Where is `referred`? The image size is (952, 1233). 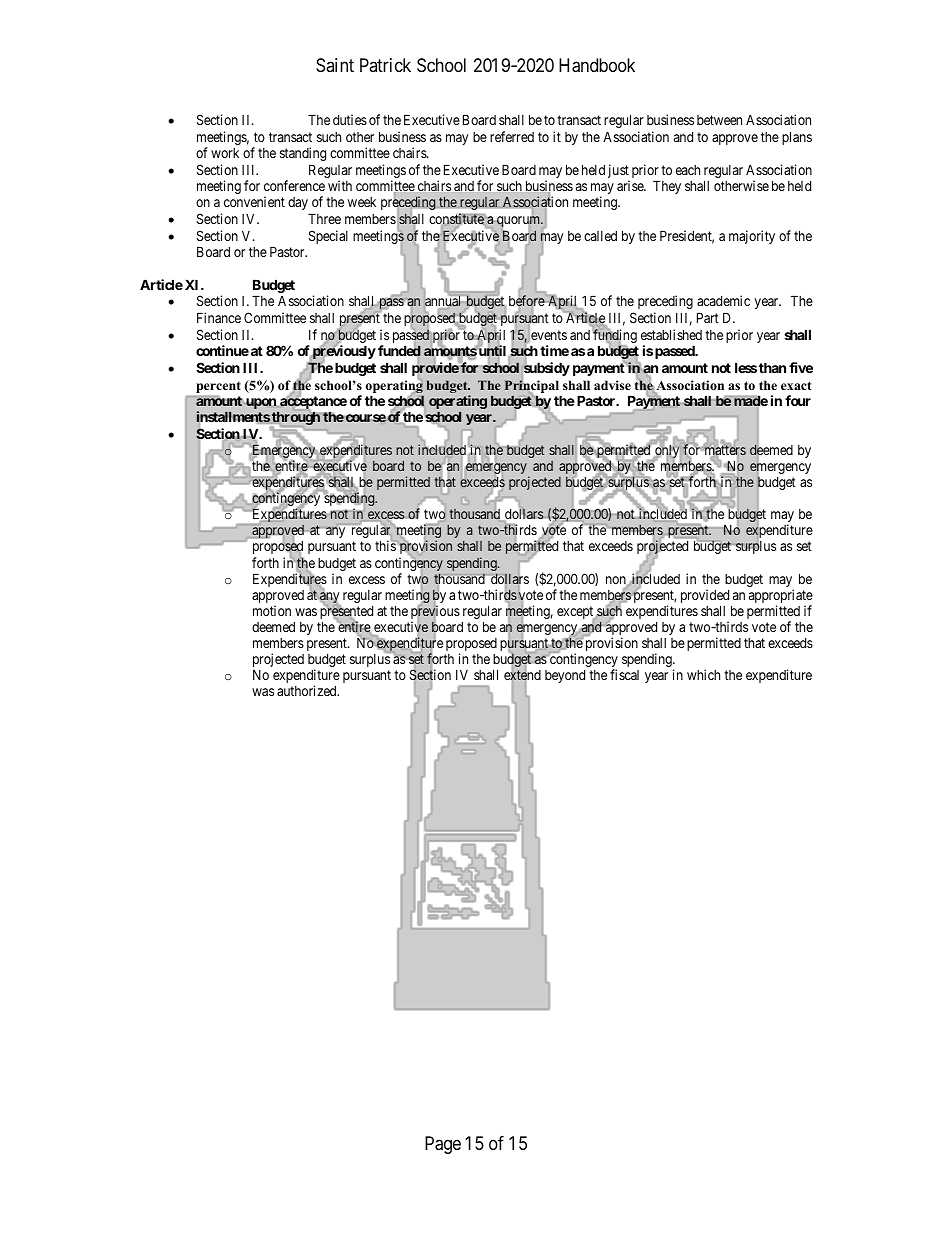 referred is located at coordinates (512, 136).
